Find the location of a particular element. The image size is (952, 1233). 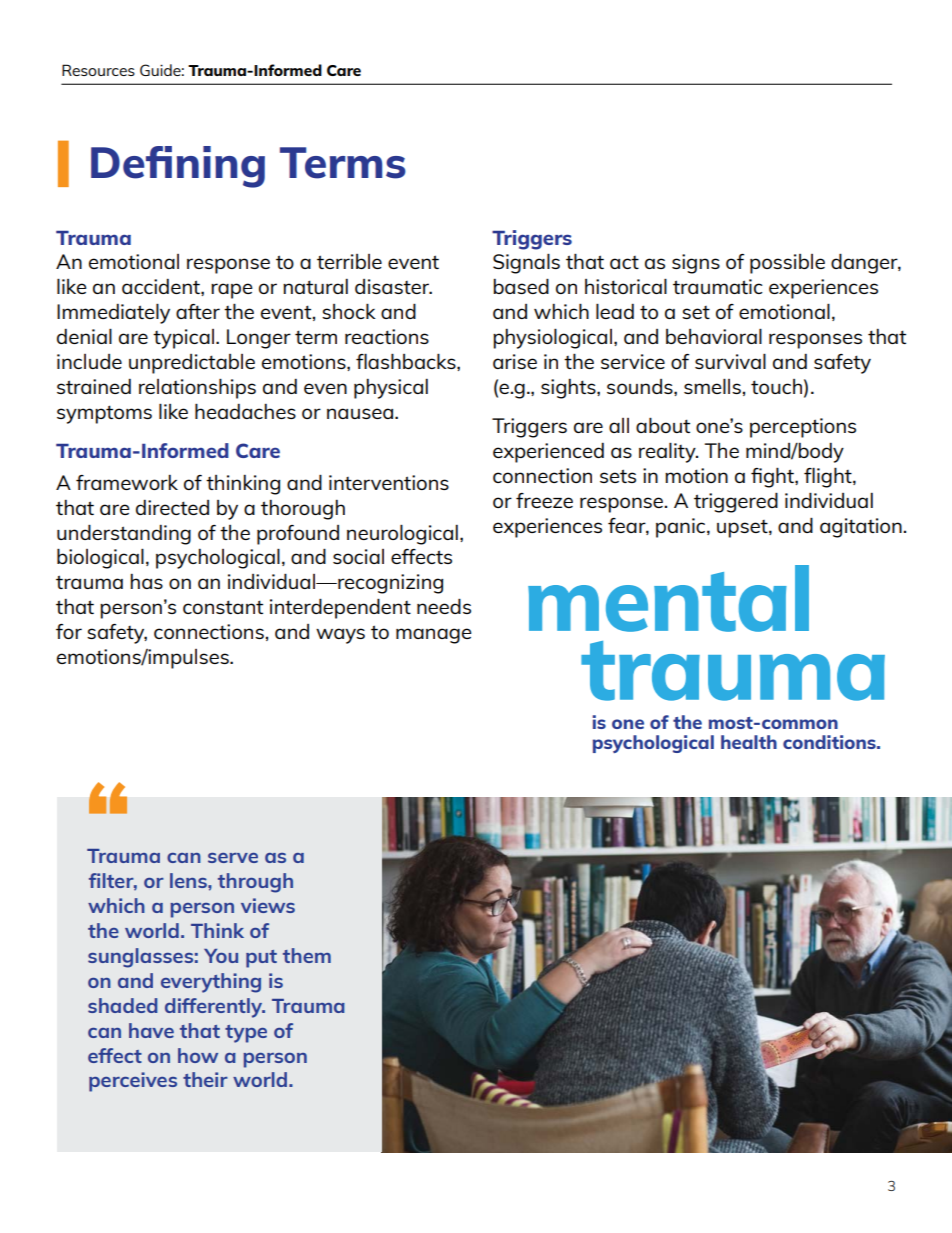

Resources is located at coordinates (98, 70).
